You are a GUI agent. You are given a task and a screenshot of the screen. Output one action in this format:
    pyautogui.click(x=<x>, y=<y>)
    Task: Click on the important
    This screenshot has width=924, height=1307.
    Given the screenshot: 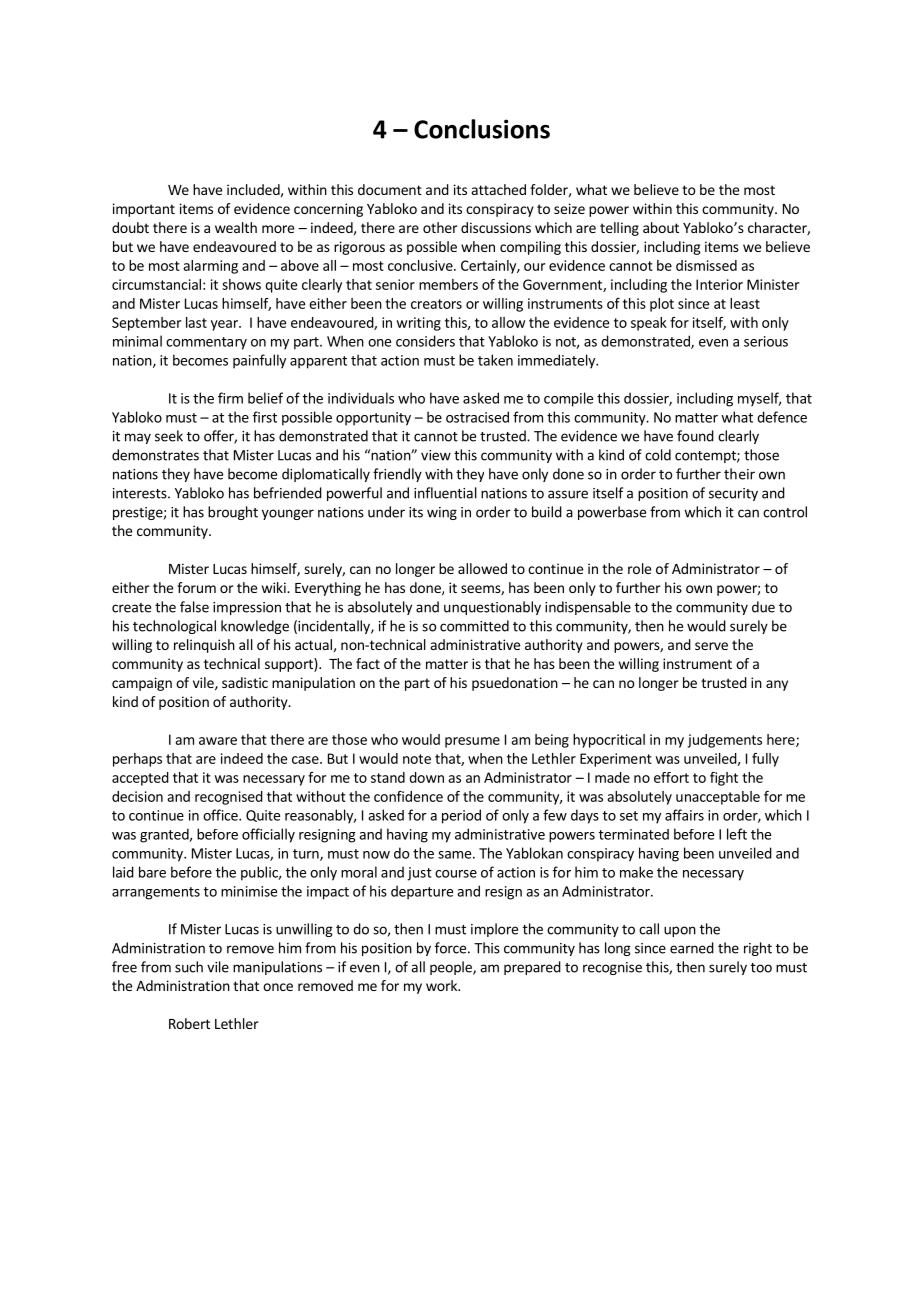 What is the action you would take?
    pyautogui.click(x=144, y=210)
